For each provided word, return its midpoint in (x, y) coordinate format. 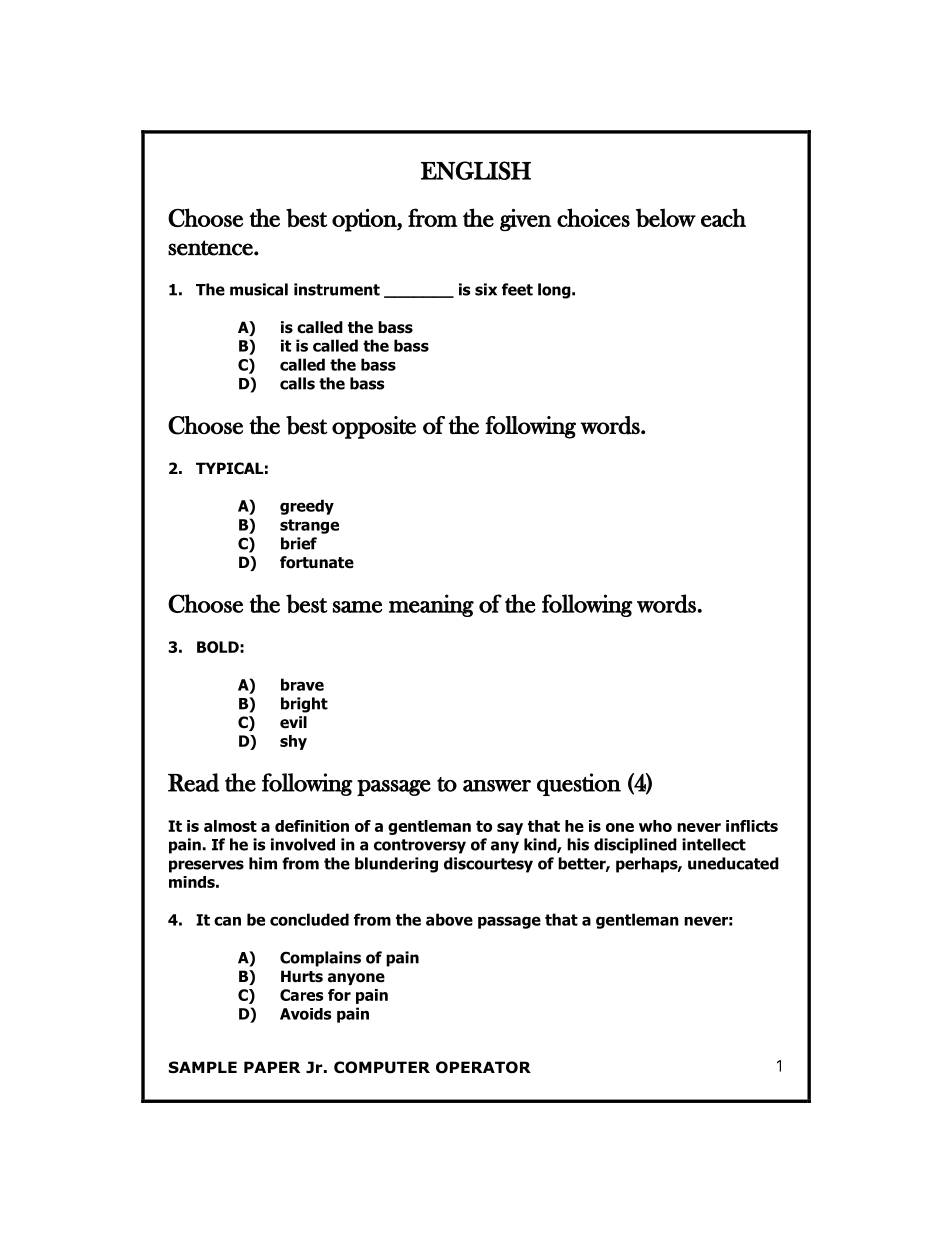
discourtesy (488, 865)
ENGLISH (476, 170)
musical (259, 289)
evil (293, 722)
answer (497, 786)
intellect (714, 844)
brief (299, 543)
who (655, 826)
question (579, 784)
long (555, 291)
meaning (431, 605)
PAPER (272, 1067)
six (486, 289)
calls (297, 383)
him (263, 863)
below (666, 218)
